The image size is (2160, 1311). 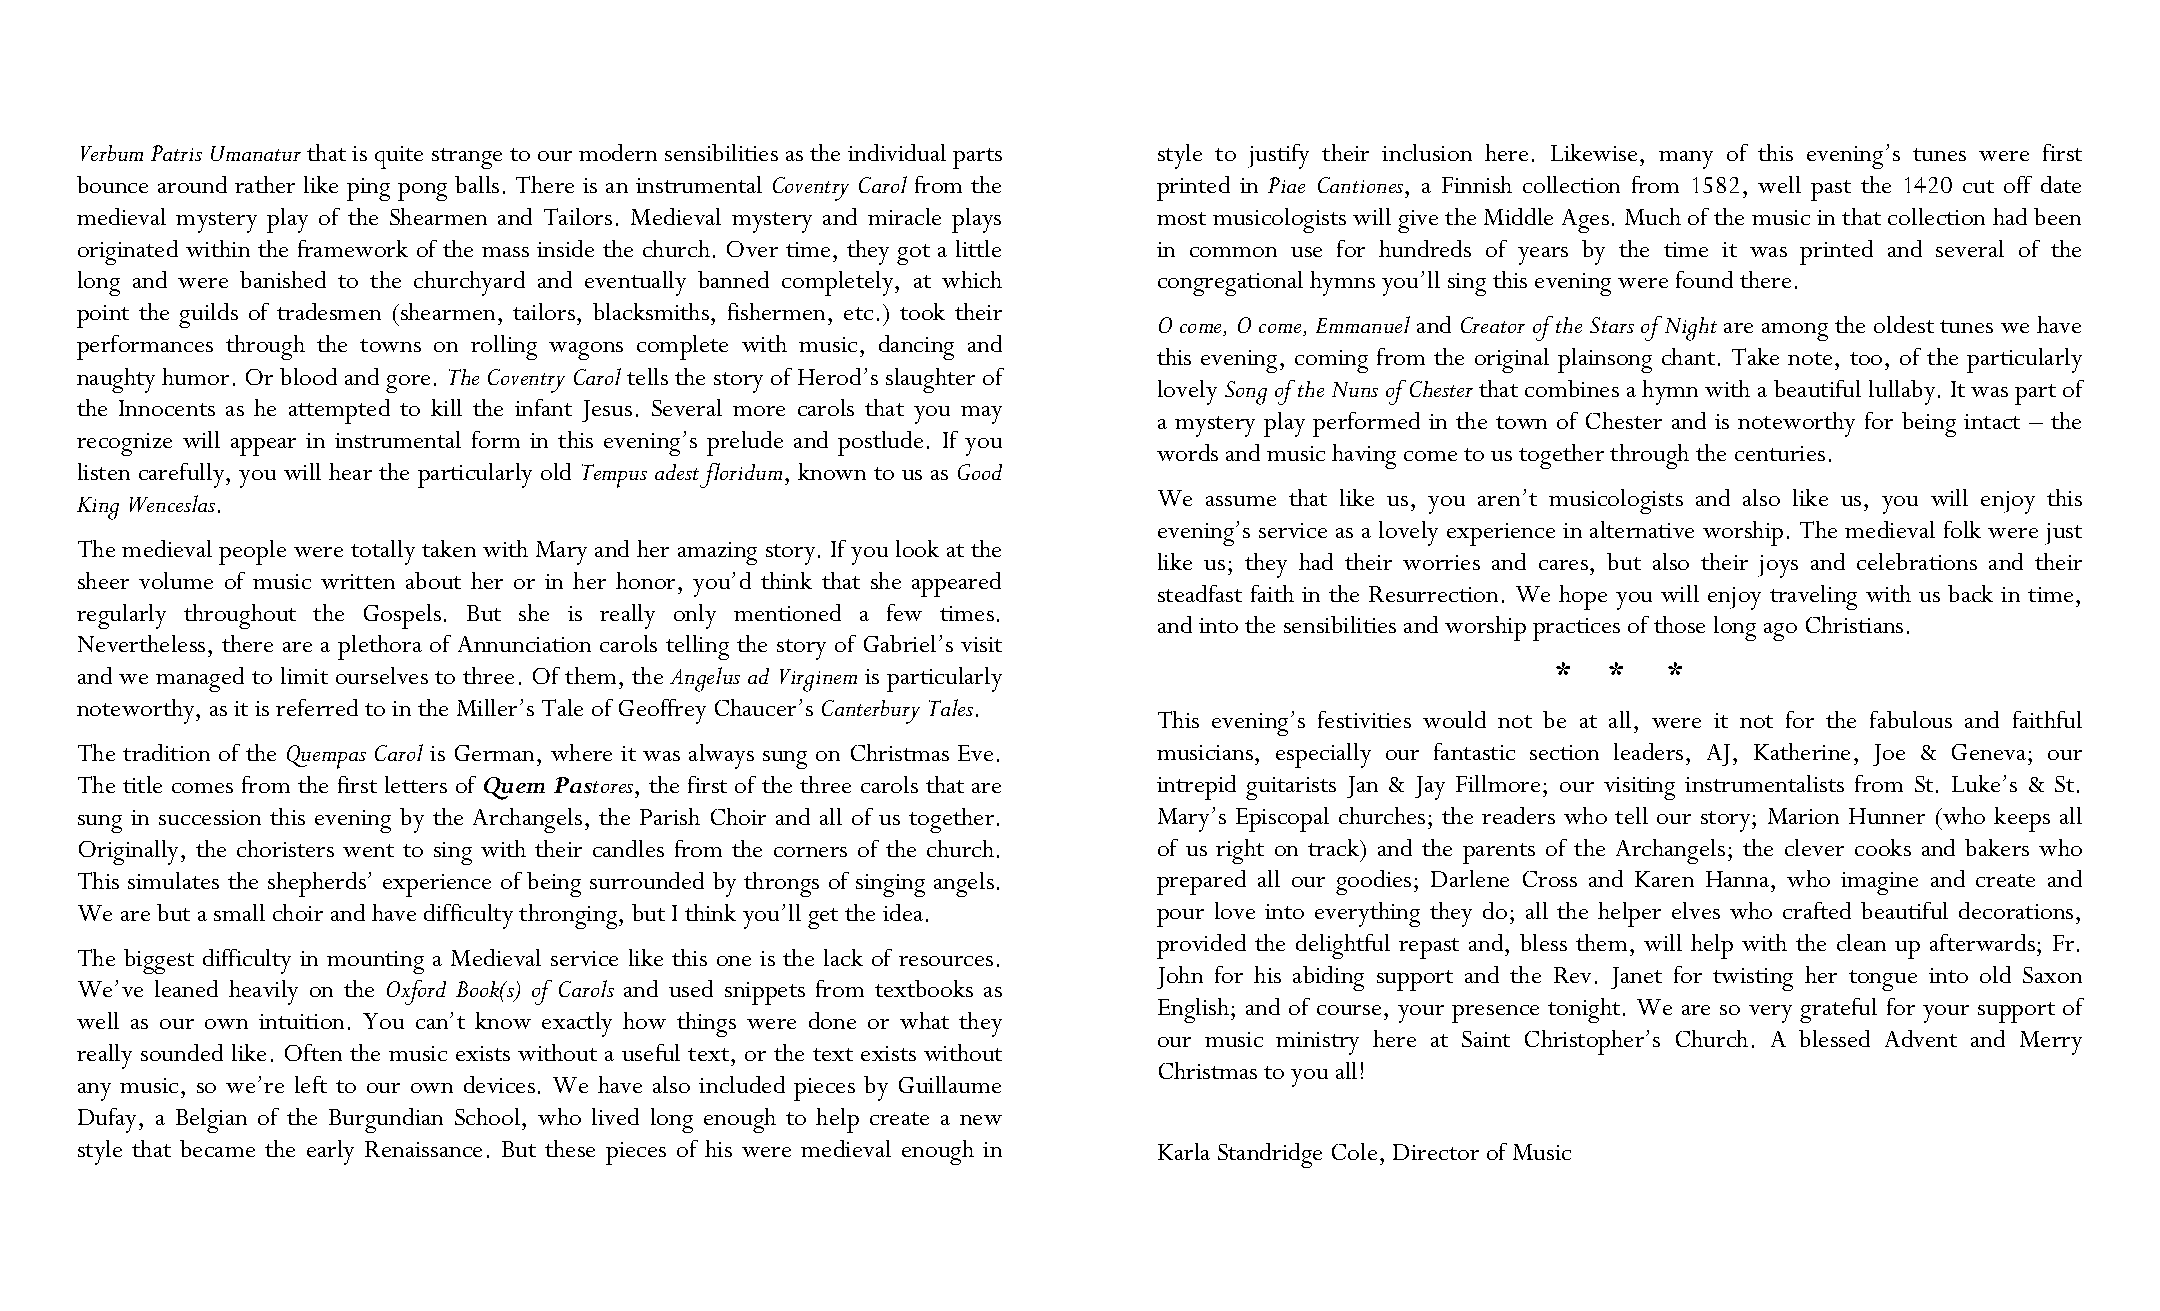 I want to click on new, so click(x=981, y=1120).
